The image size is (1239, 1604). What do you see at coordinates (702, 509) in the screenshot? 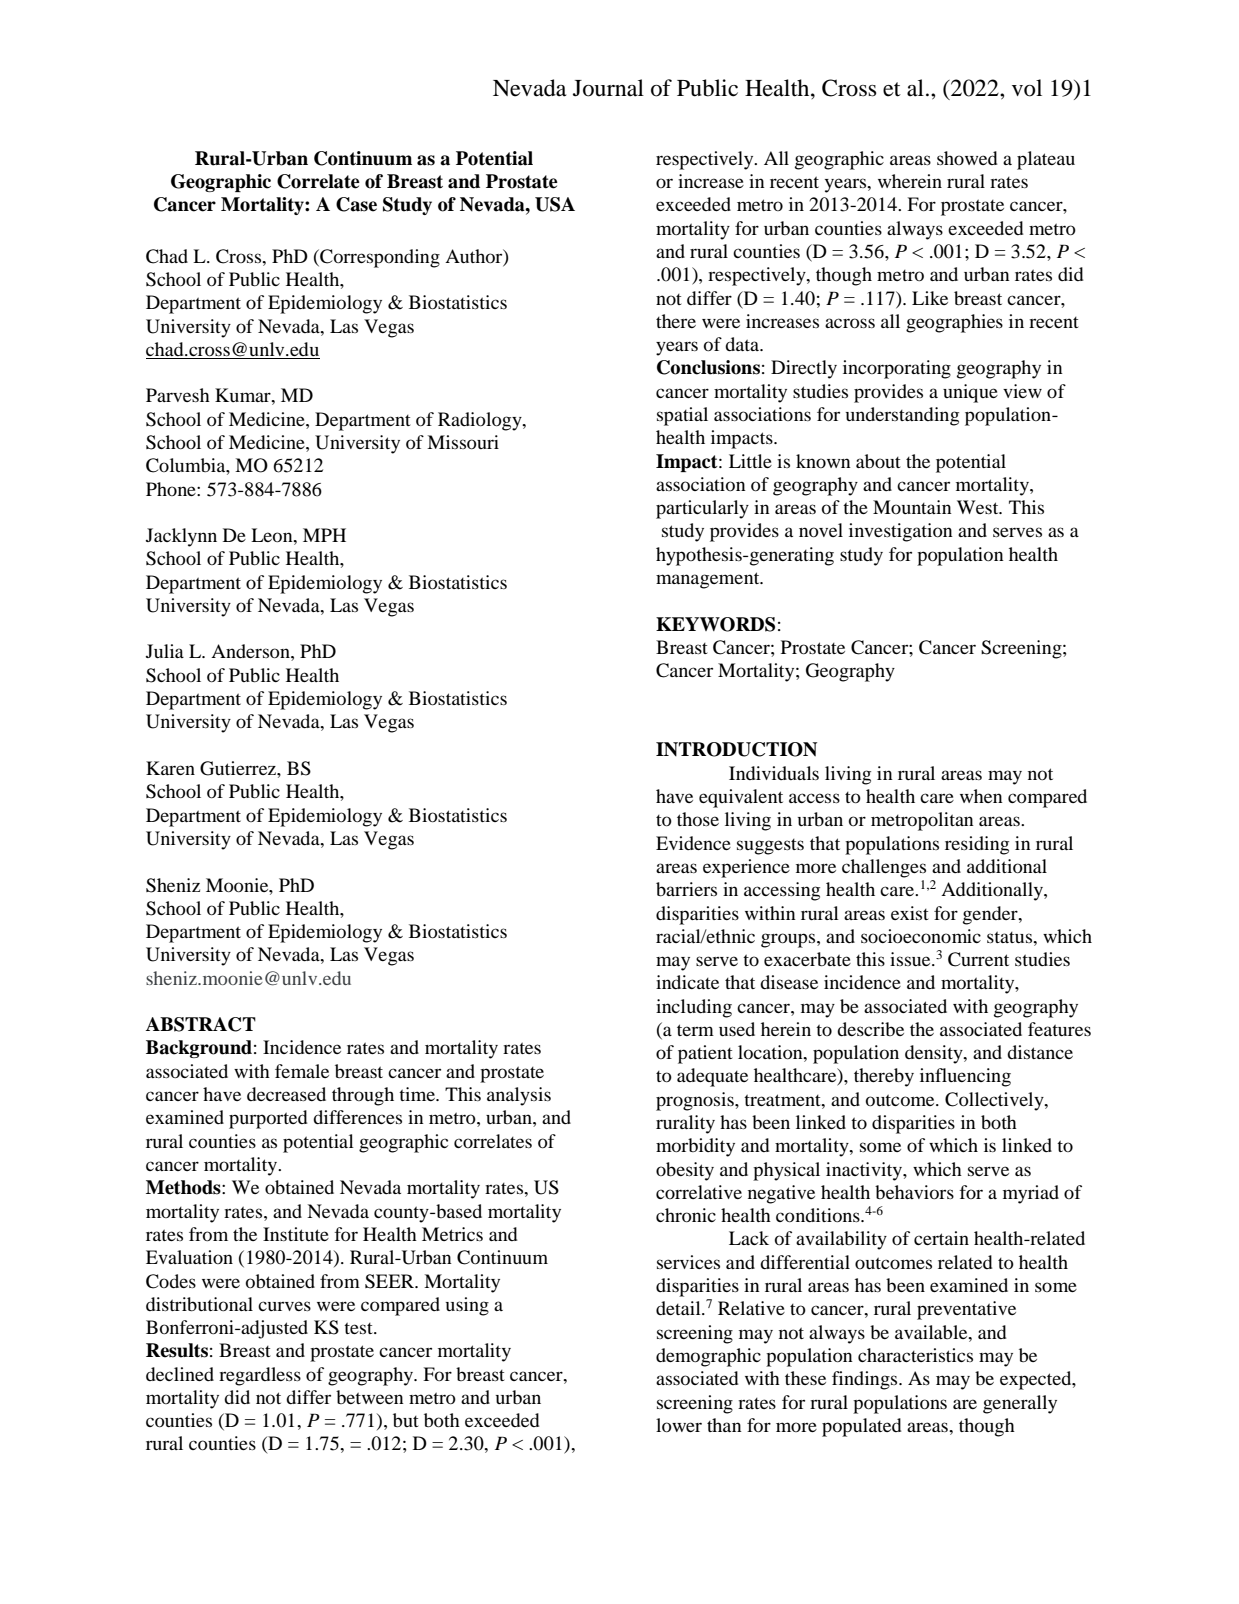
I see `particularly` at bounding box center [702, 509].
